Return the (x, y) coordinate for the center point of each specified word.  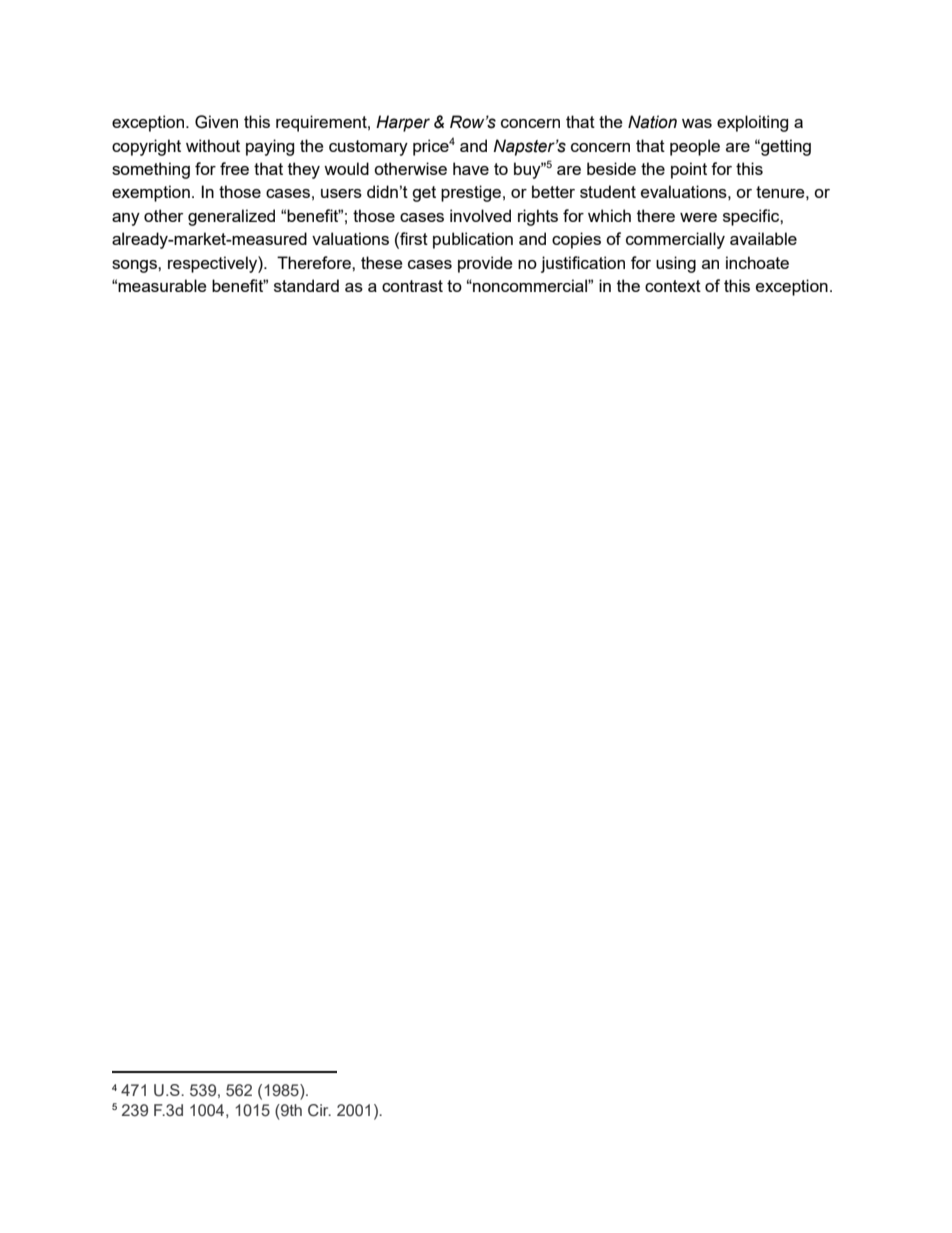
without (213, 145)
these (381, 262)
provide (485, 264)
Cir (319, 1110)
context (673, 286)
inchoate (757, 262)
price (431, 147)
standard (306, 285)
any (126, 219)
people (695, 147)
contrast (412, 286)
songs (135, 266)
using (676, 264)
